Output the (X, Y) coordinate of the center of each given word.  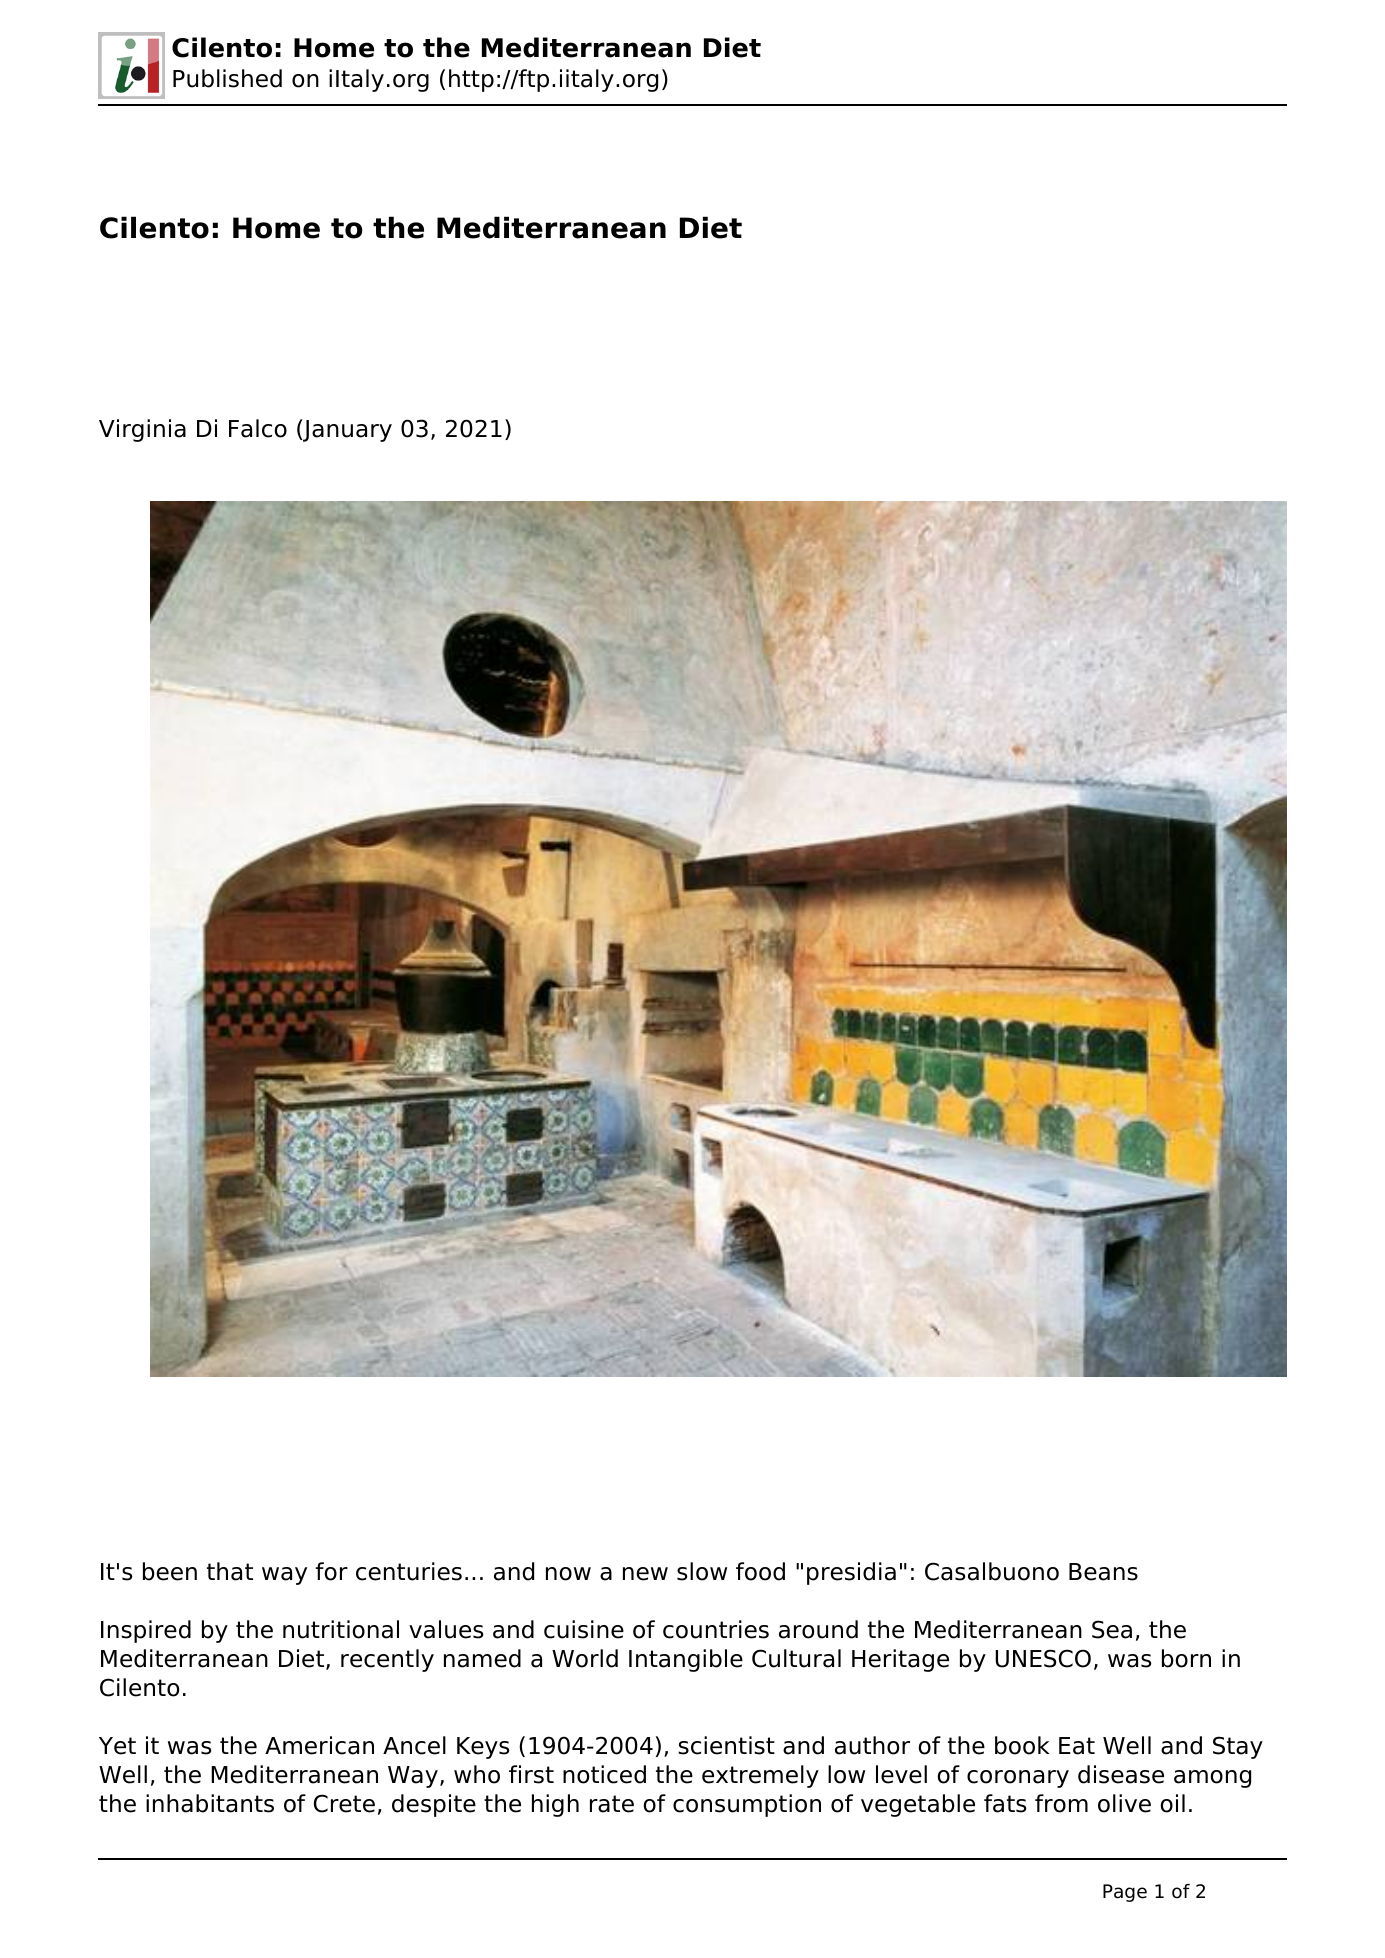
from (1061, 1803)
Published (227, 78)
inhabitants (210, 1803)
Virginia (142, 430)
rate (612, 1804)
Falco (258, 428)
